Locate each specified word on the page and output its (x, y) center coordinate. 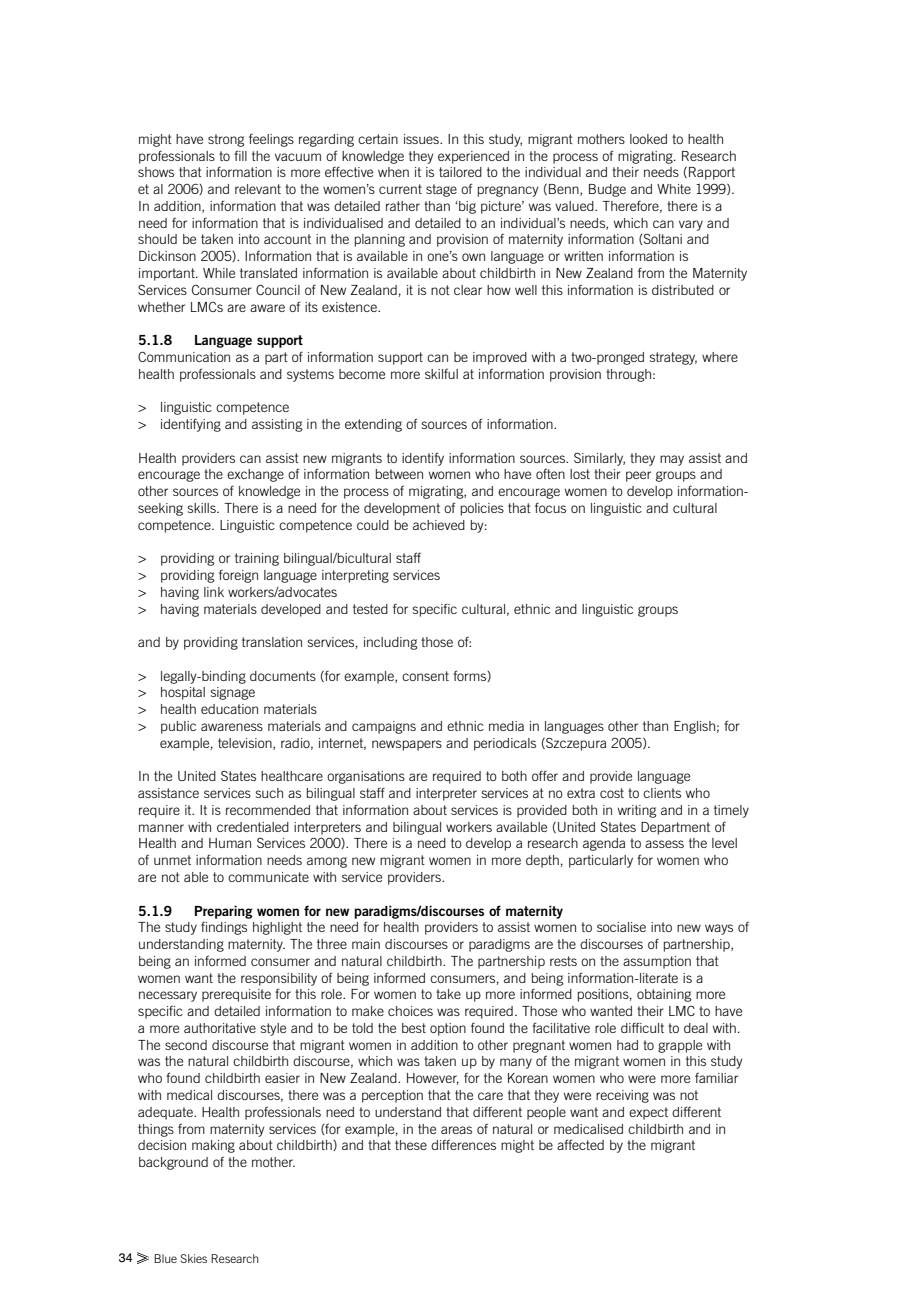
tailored (460, 172)
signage (232, 693)
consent (425, 676)
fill (240, 155)
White (674, 189)
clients (662, 793)
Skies (194, 1258)
